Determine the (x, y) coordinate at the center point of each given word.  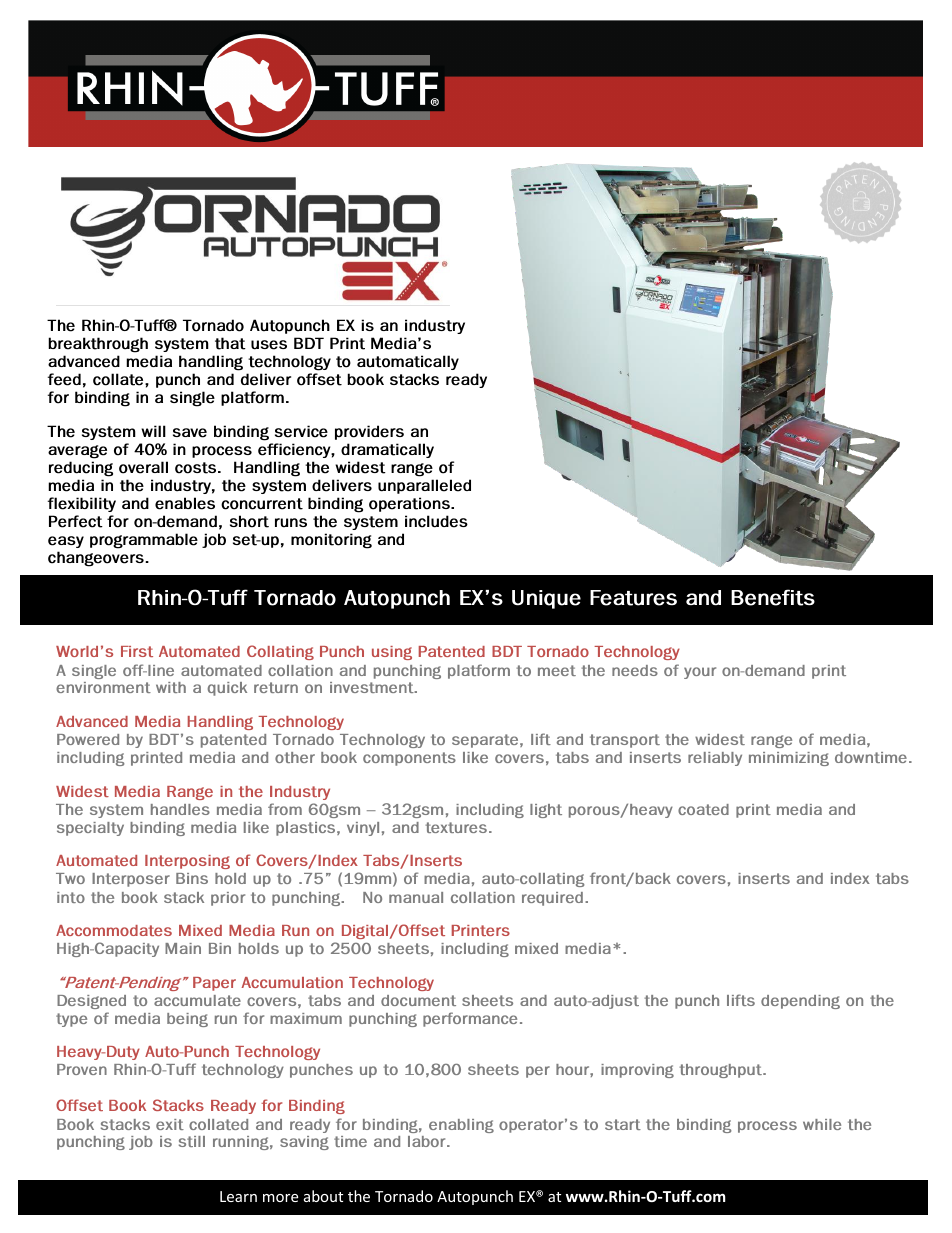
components (409, 759)
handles (180, 809)
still (192, 1141)
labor (428, 1141)
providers (369, 432)
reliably (715, 759)
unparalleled (424, 486)
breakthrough (98, 345)
